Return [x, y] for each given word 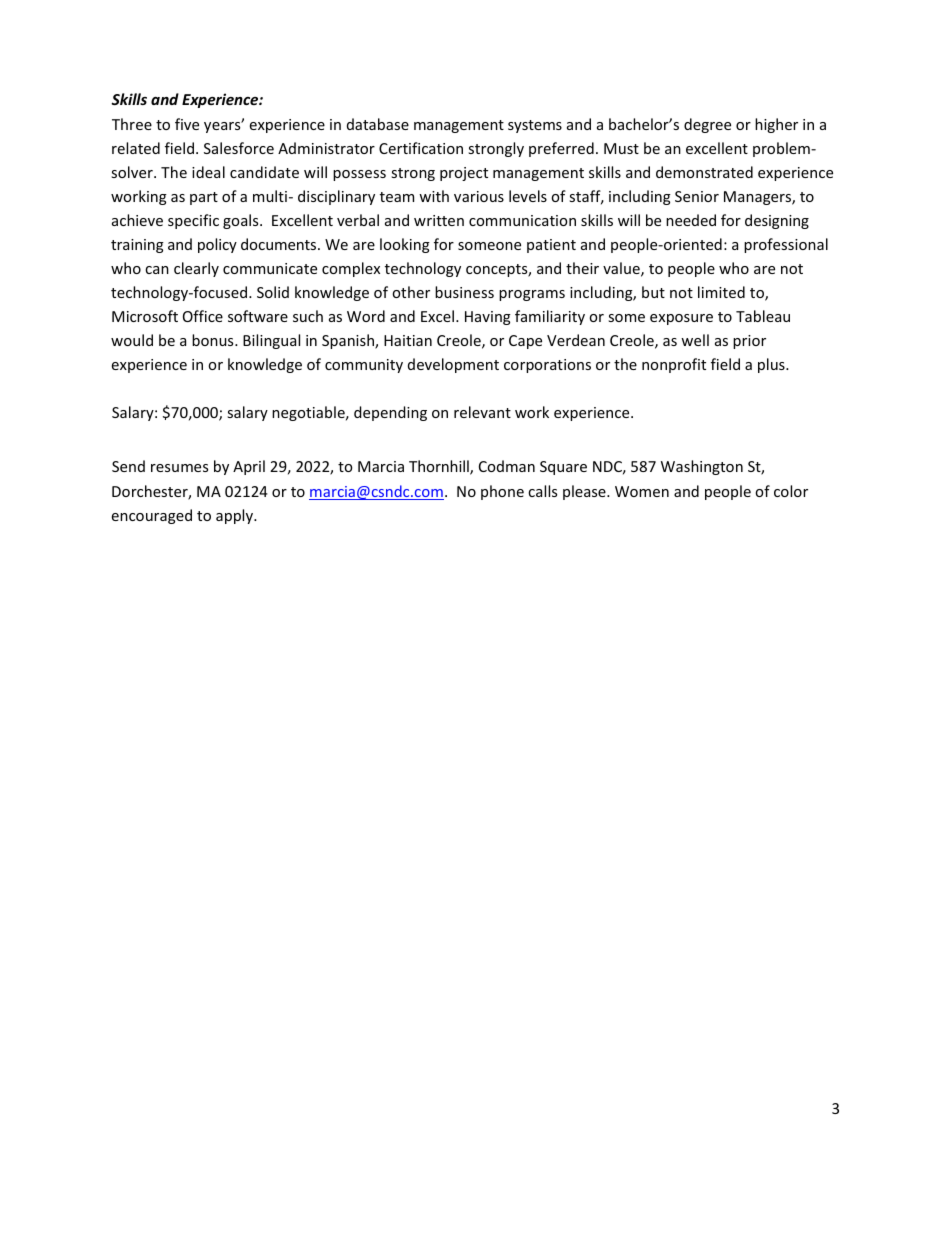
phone [502, 492]
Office [203, 316]
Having [488, 318]
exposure [681, 319]
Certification [421, 148]
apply [236, 516]
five [187, 124]
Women [642, 491]
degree [707, 125]
